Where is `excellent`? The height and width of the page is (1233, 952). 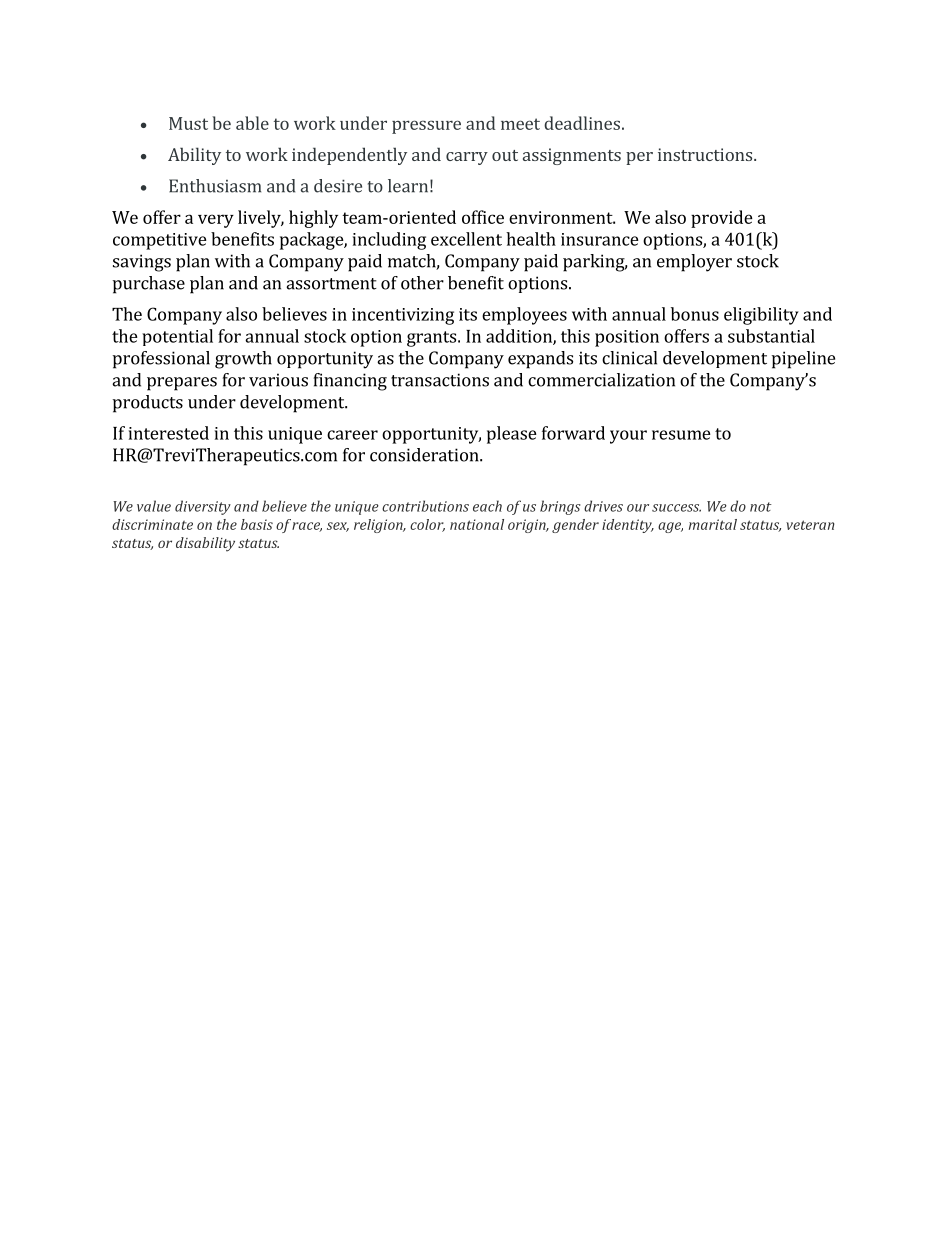
excellent is located at coordinates (466, 239).
